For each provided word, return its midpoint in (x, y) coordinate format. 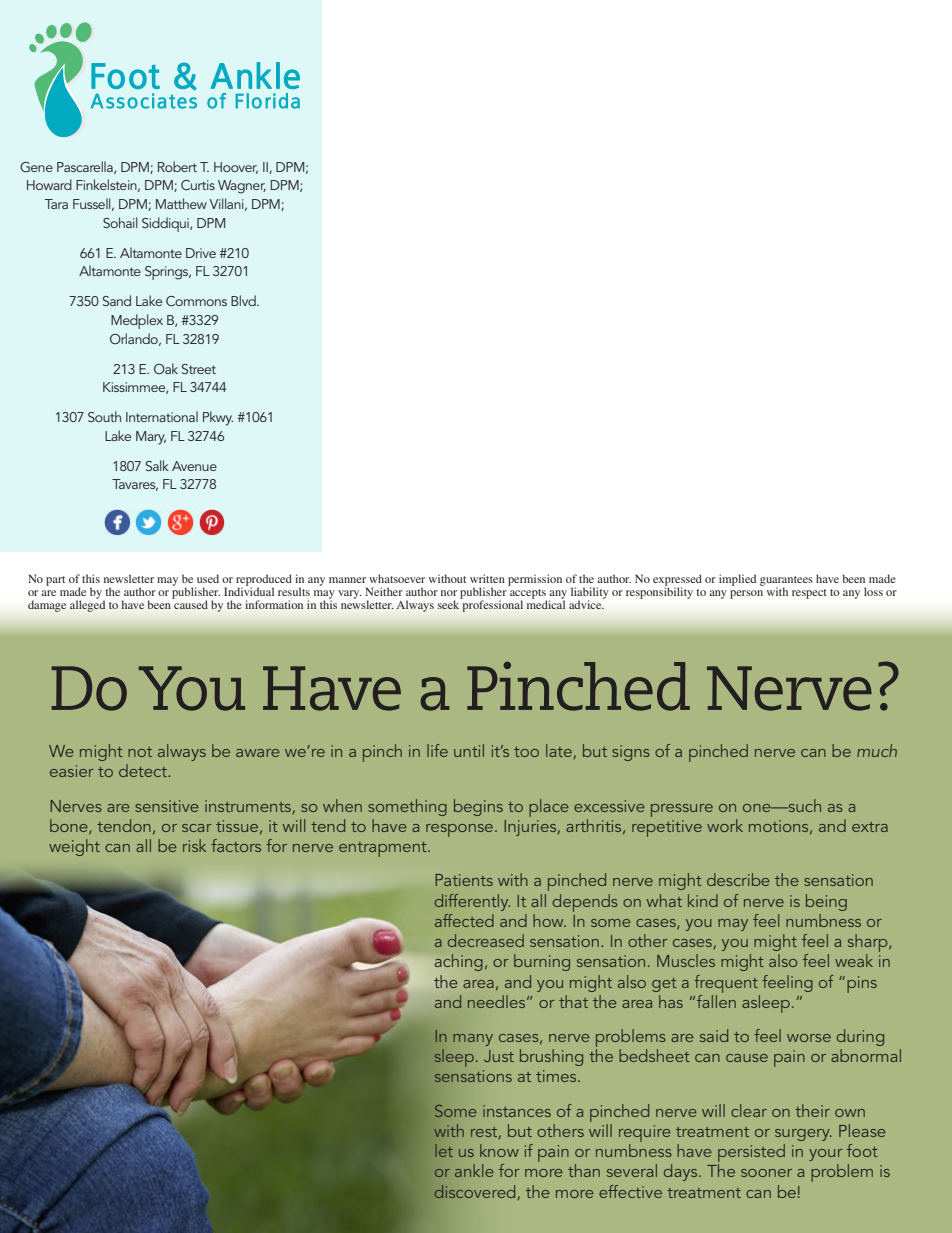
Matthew (181, 203)
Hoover (236, 168)
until (469, 750)
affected (464, 920)
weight (74, 847)
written (487, 578)
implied (737, 580)
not (140, 752)
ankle (474, 1170)
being (826, 902)
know (499, 1150)
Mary (151, 438)
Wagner (242, 187)
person (746, 594)
